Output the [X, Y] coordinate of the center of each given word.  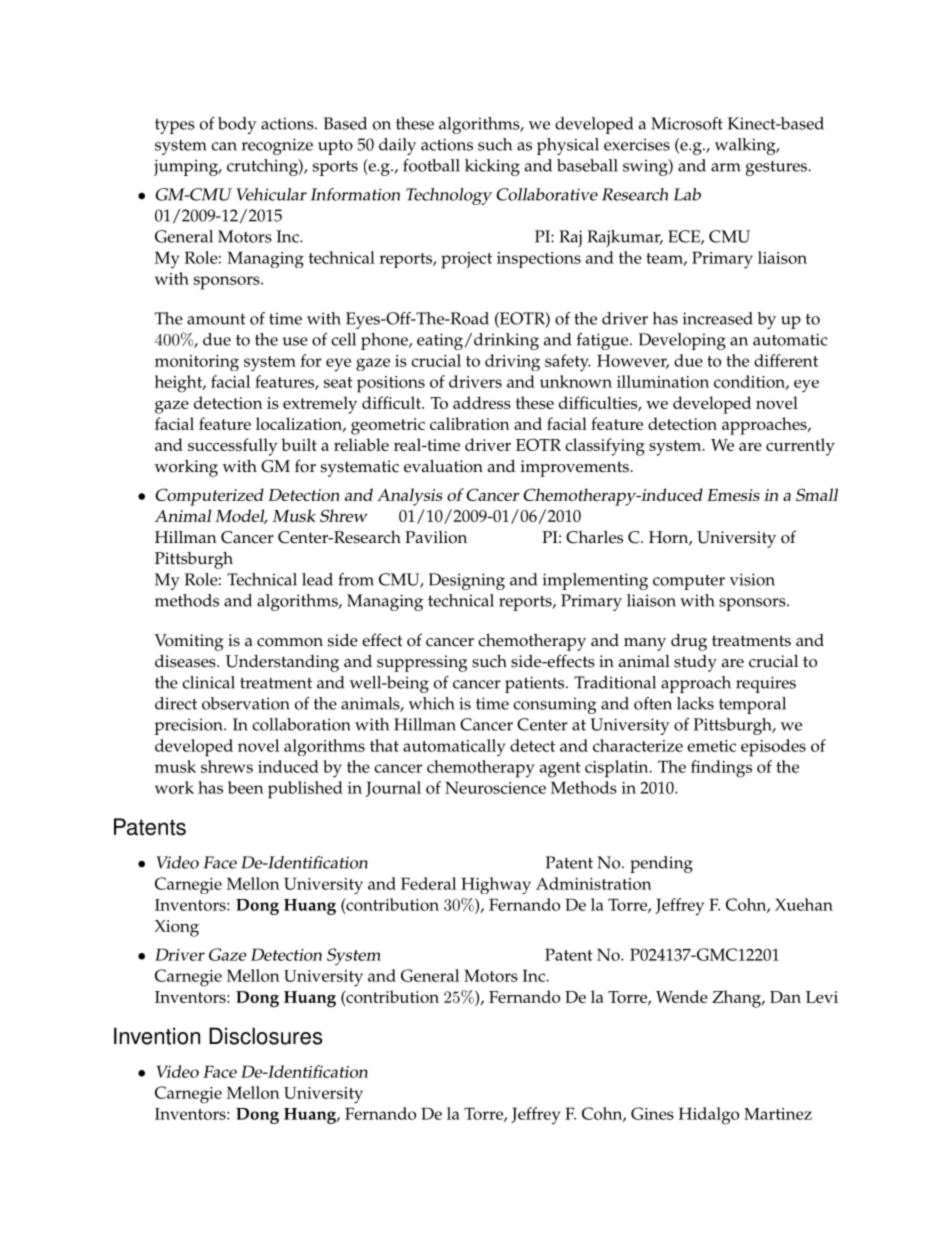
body [237, 125]
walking [746, 146]
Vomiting [189, 642]
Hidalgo [709, 1116]
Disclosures [265, 1036]
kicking [492, 167]
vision [752, 579]
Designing [467, 581]
